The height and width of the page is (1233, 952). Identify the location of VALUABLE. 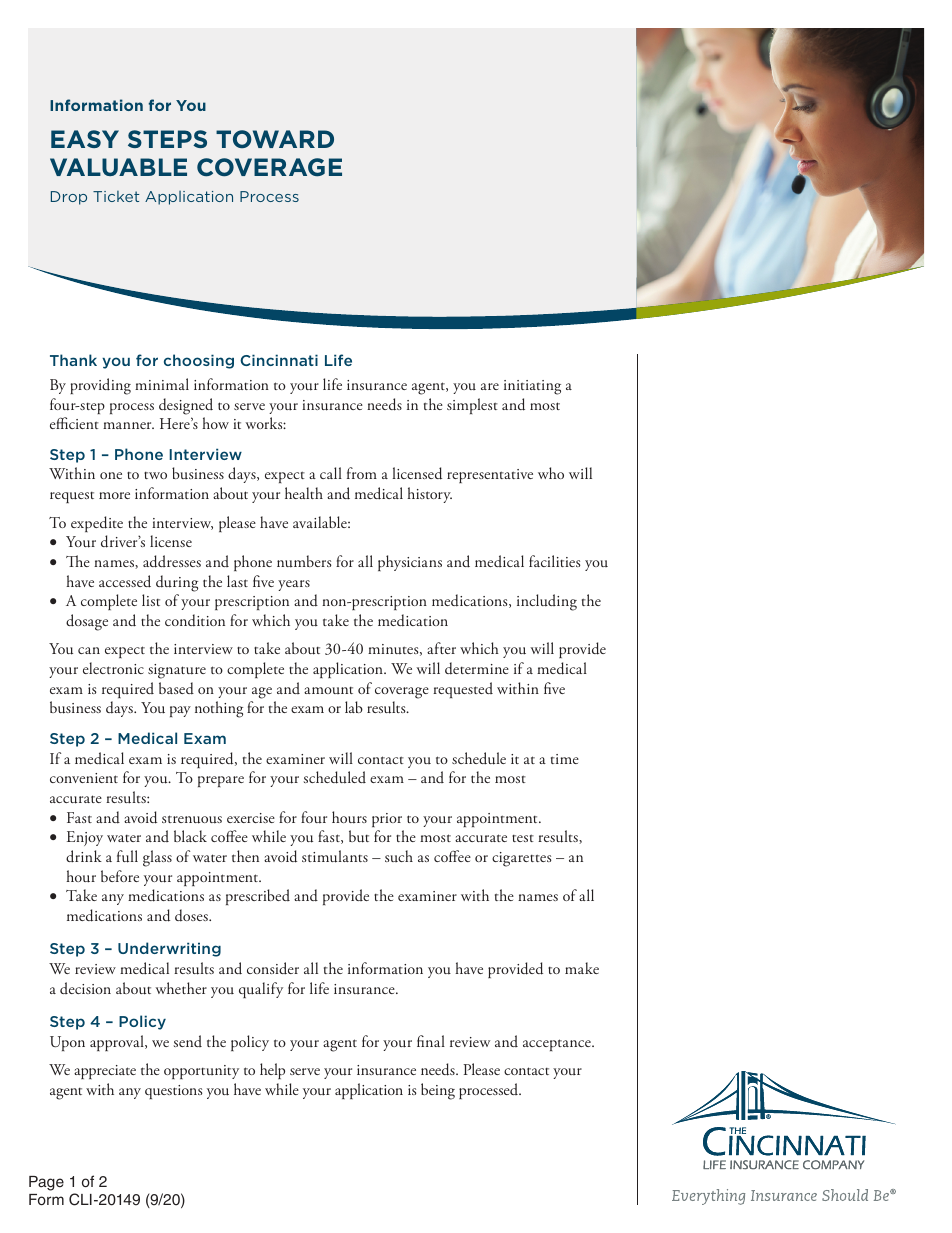
(118, 167).
